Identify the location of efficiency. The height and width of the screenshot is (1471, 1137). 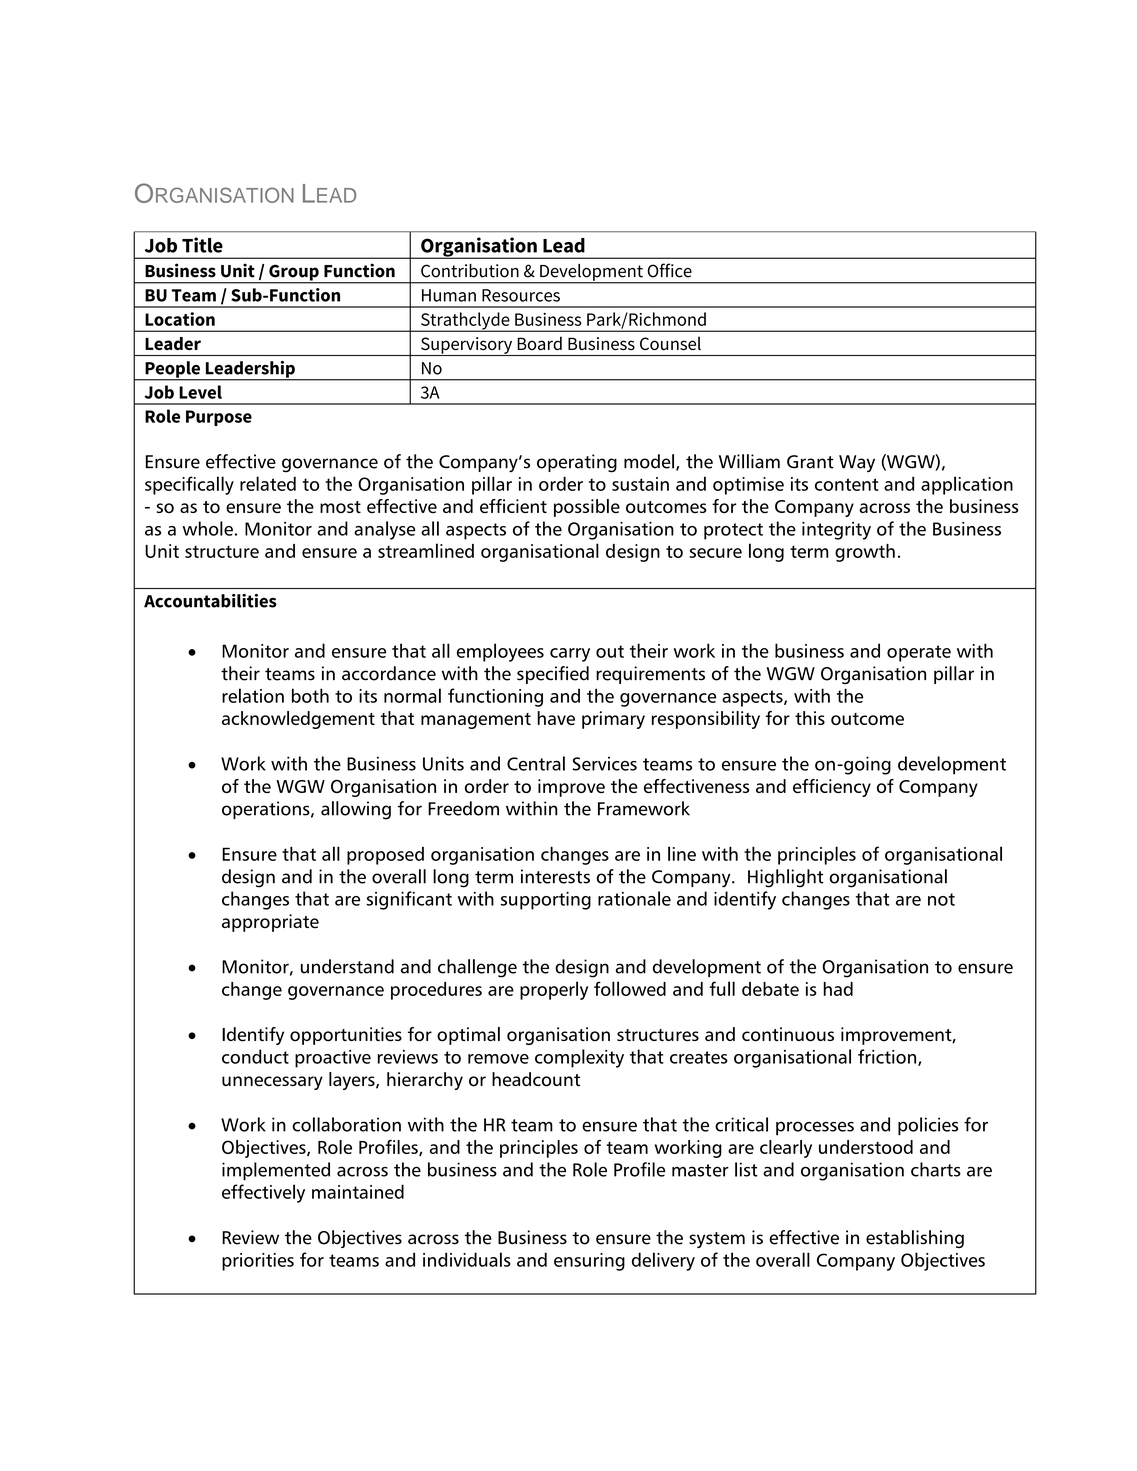
(832, 788).
